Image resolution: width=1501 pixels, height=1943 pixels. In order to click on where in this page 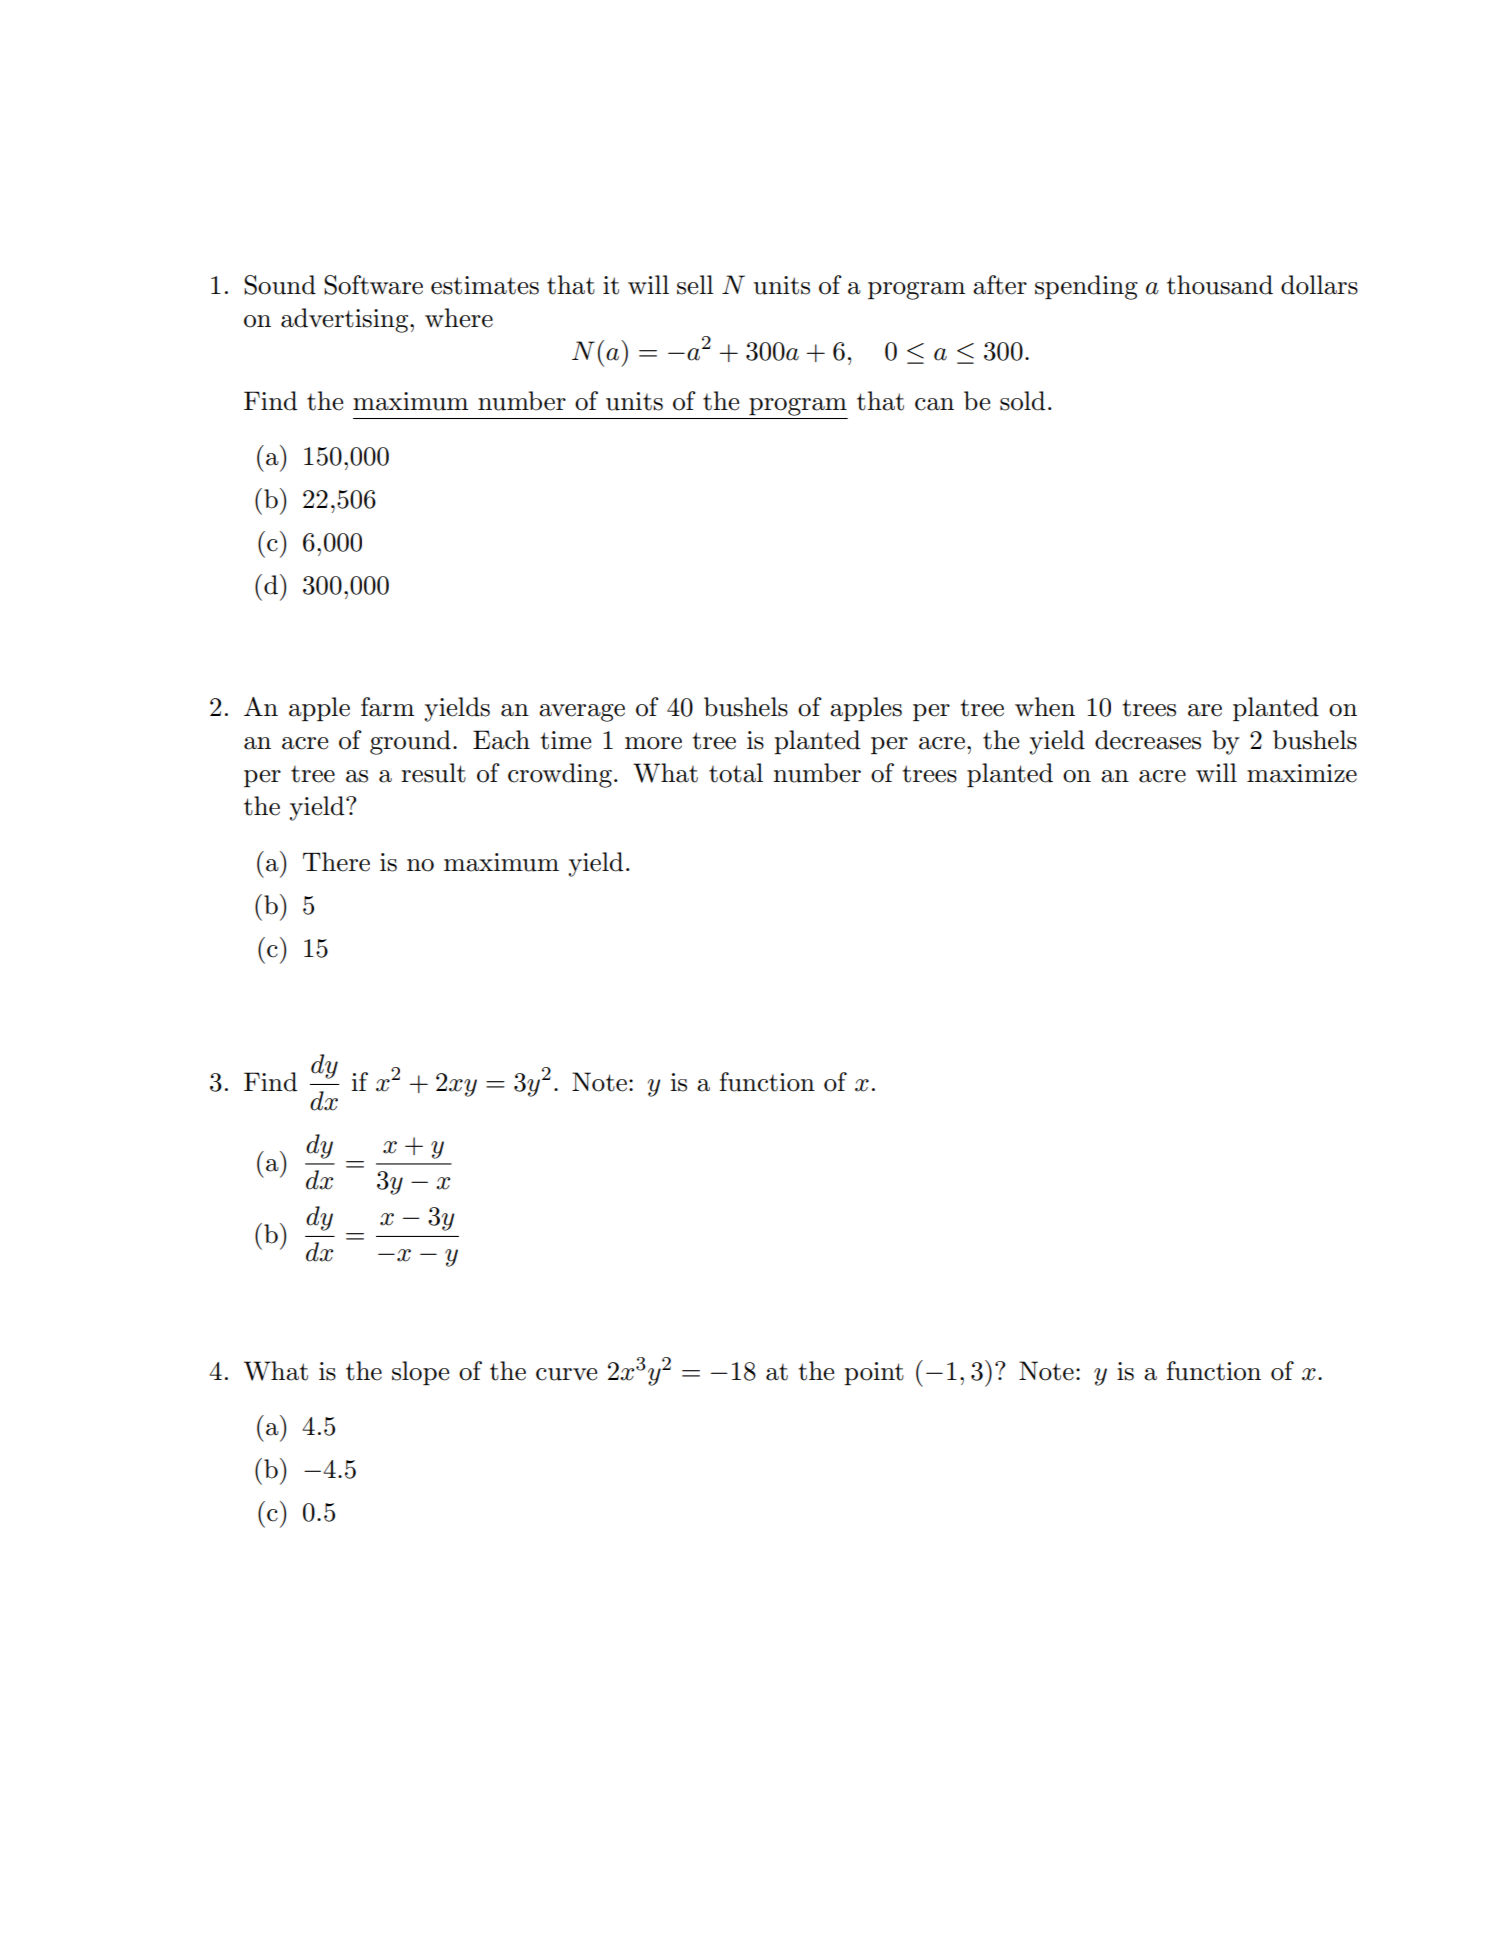, I will do `click(459, 318)`.
